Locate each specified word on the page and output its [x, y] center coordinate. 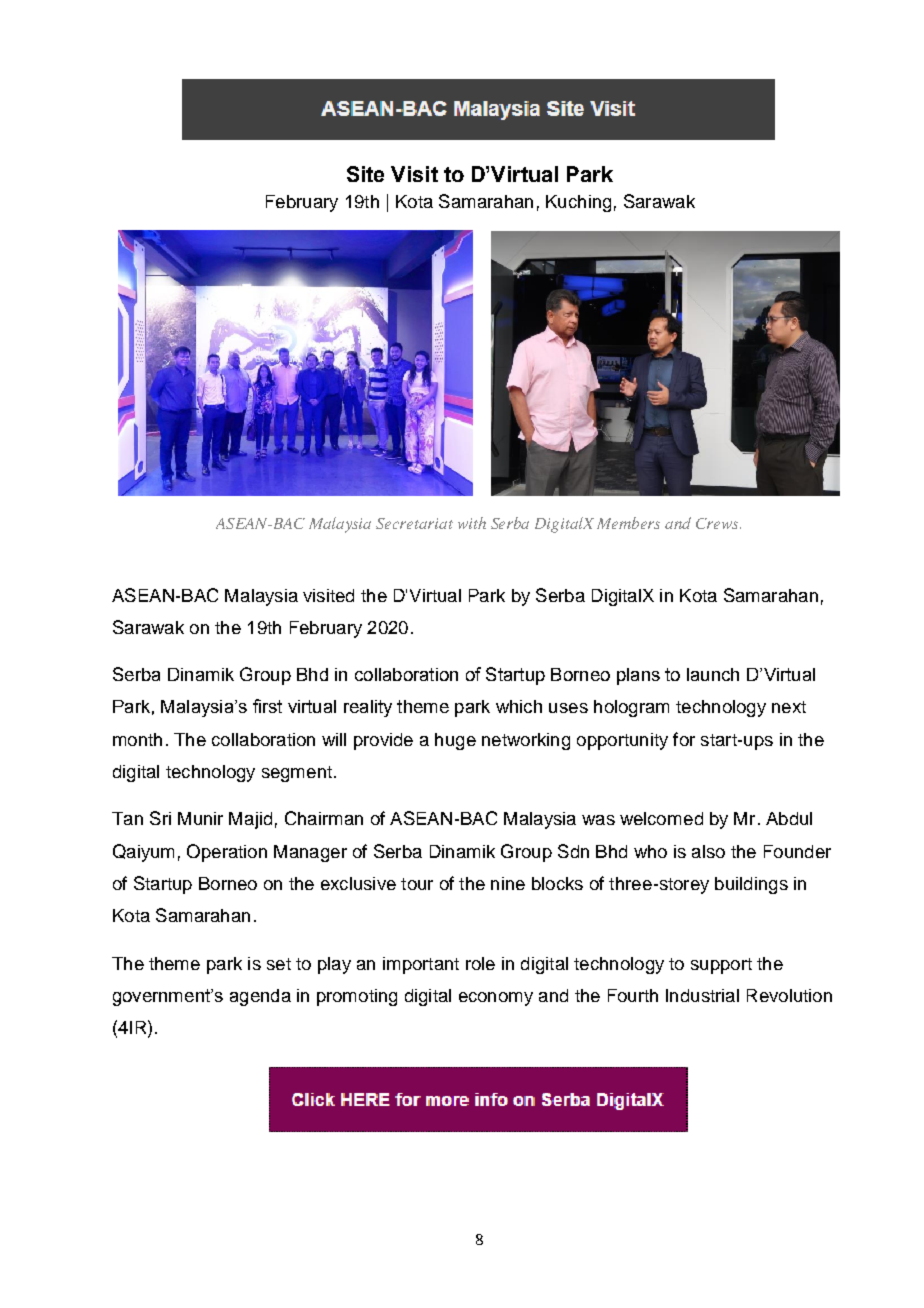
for [684, 739]
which [519, 706]
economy [496, 999]
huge [455, 741]
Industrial [702, 995]
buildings [751, 885]
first [267, 706]
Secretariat [414, 523]
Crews [718, 523]
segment [297, 774]
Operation [227, 853]
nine [508, 883]
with [472, 523]
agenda [260, 997]
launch [713, 674]
